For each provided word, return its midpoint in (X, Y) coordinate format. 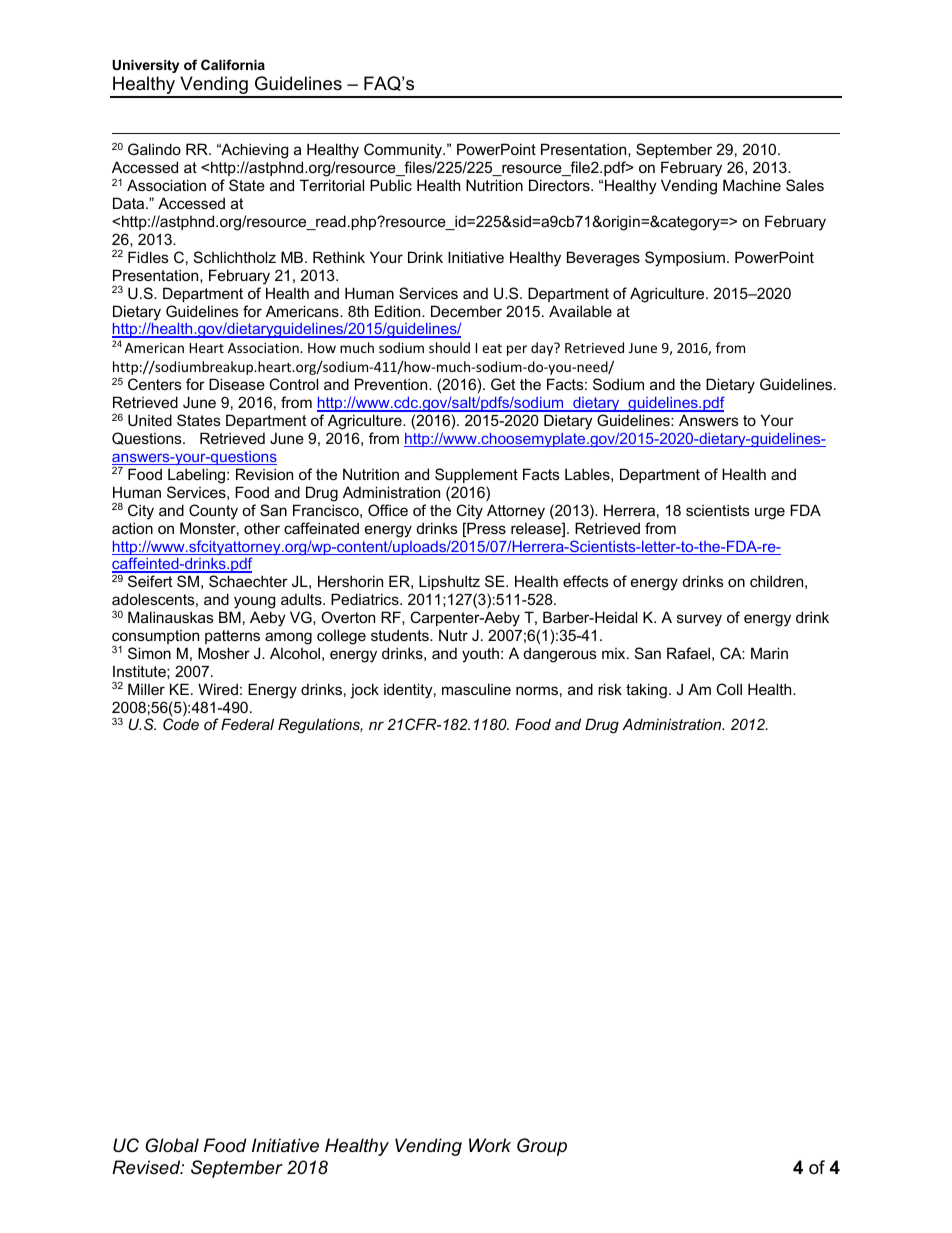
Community (404, 152)
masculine (476, 689)
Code (181, 724)
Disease (237, 384)
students (401, 635)
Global (172, 1145)
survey (699, 620)
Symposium (685, 259)
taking (646, 691)
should (449, 347)
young (254, 604)
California (233, 64)
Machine (752, 185)
